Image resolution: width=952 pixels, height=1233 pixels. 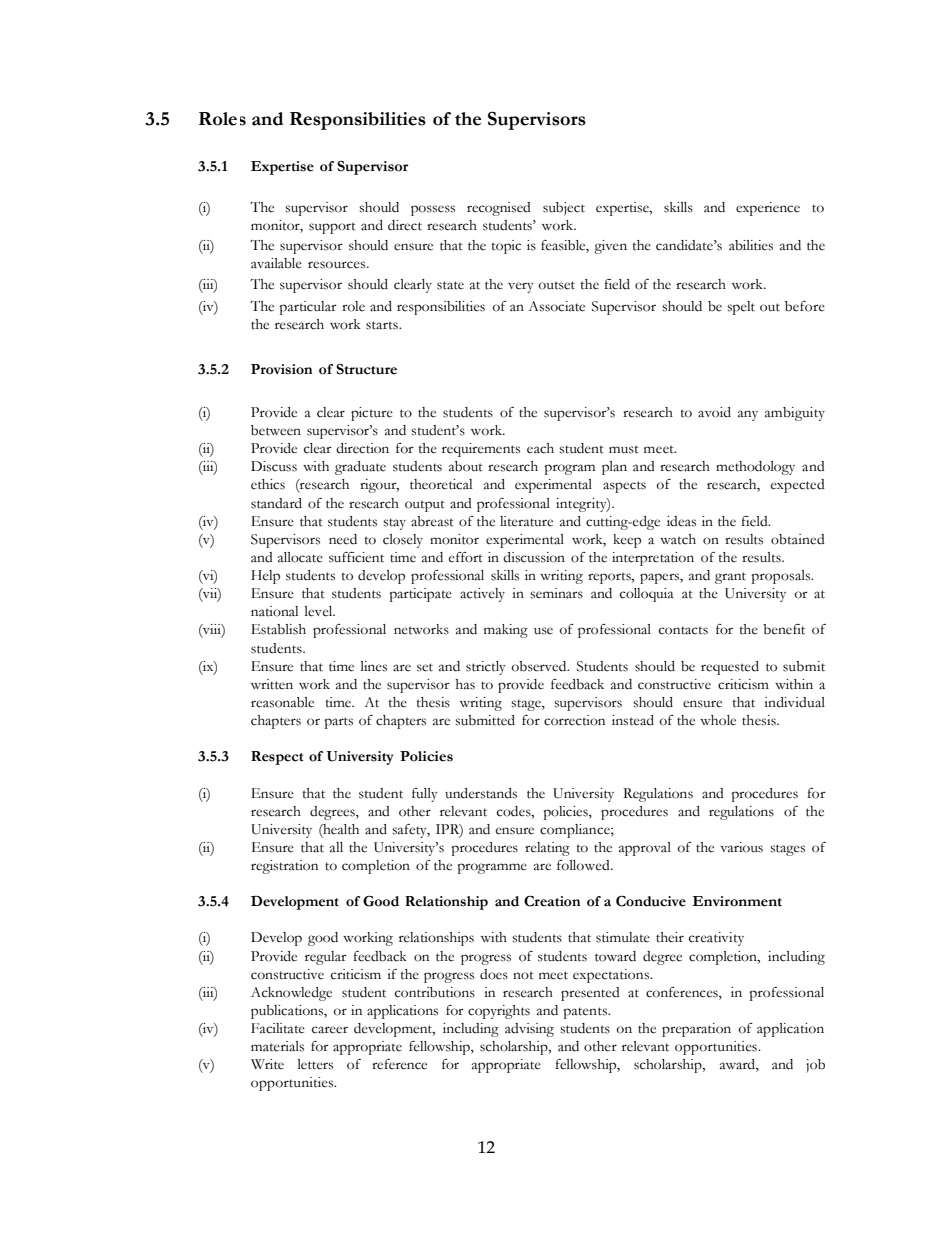 I want to click on preparation, so click(x=696, y=1030).
